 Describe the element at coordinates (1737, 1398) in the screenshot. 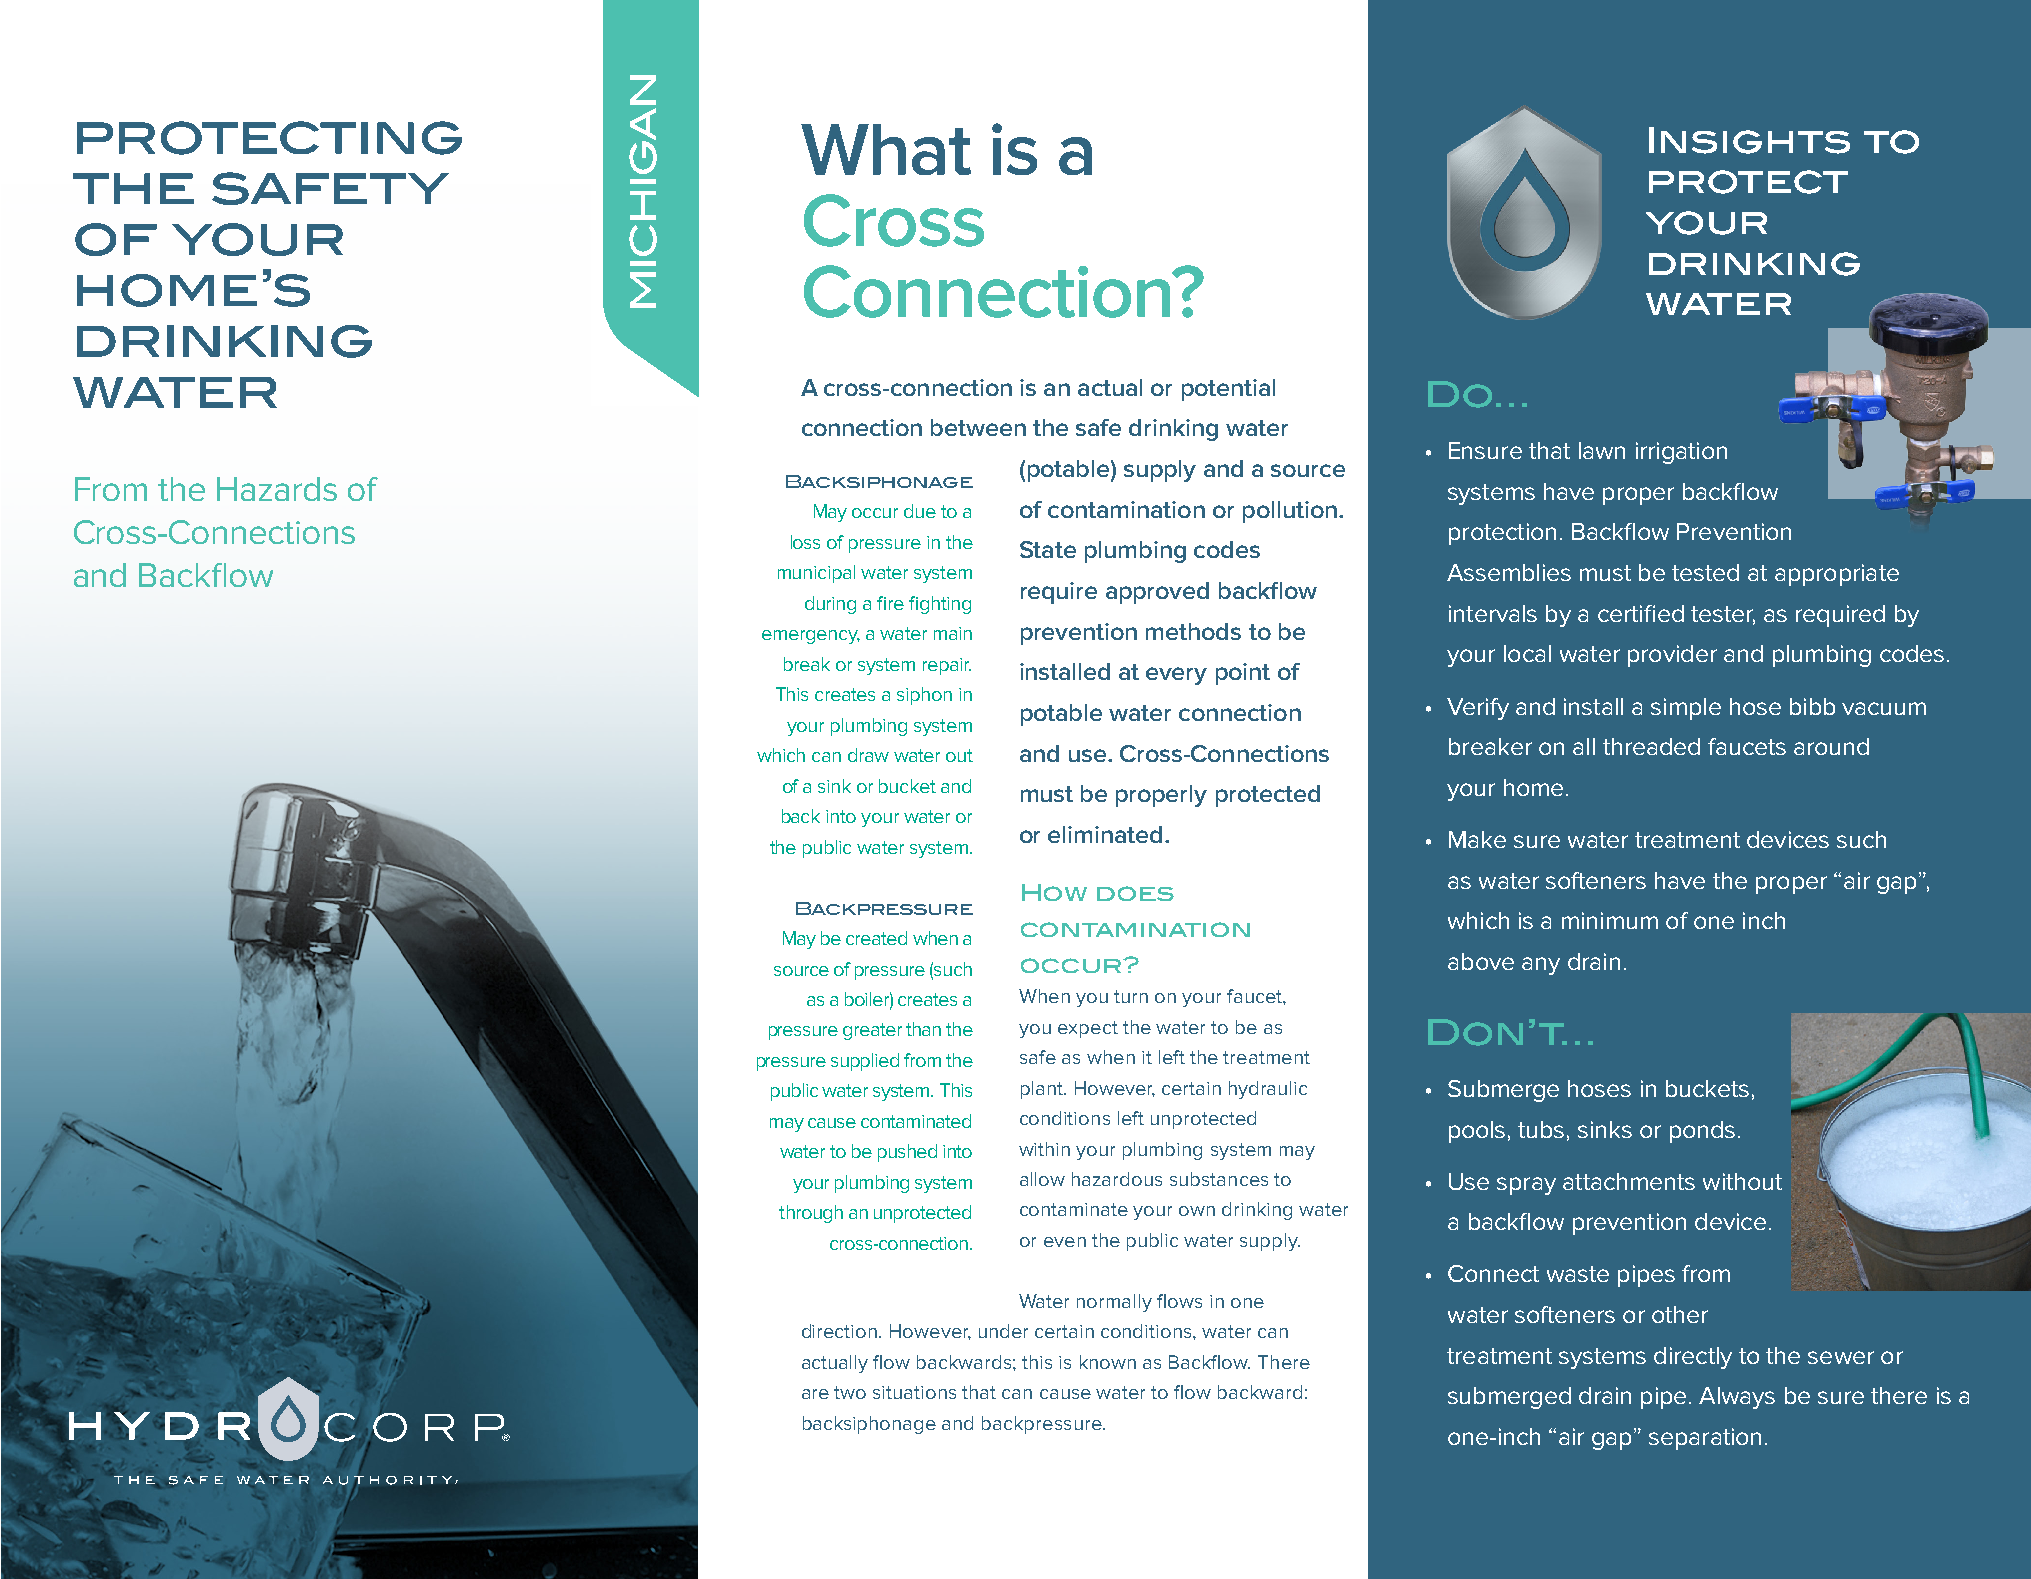

I see `Always` at that location.
